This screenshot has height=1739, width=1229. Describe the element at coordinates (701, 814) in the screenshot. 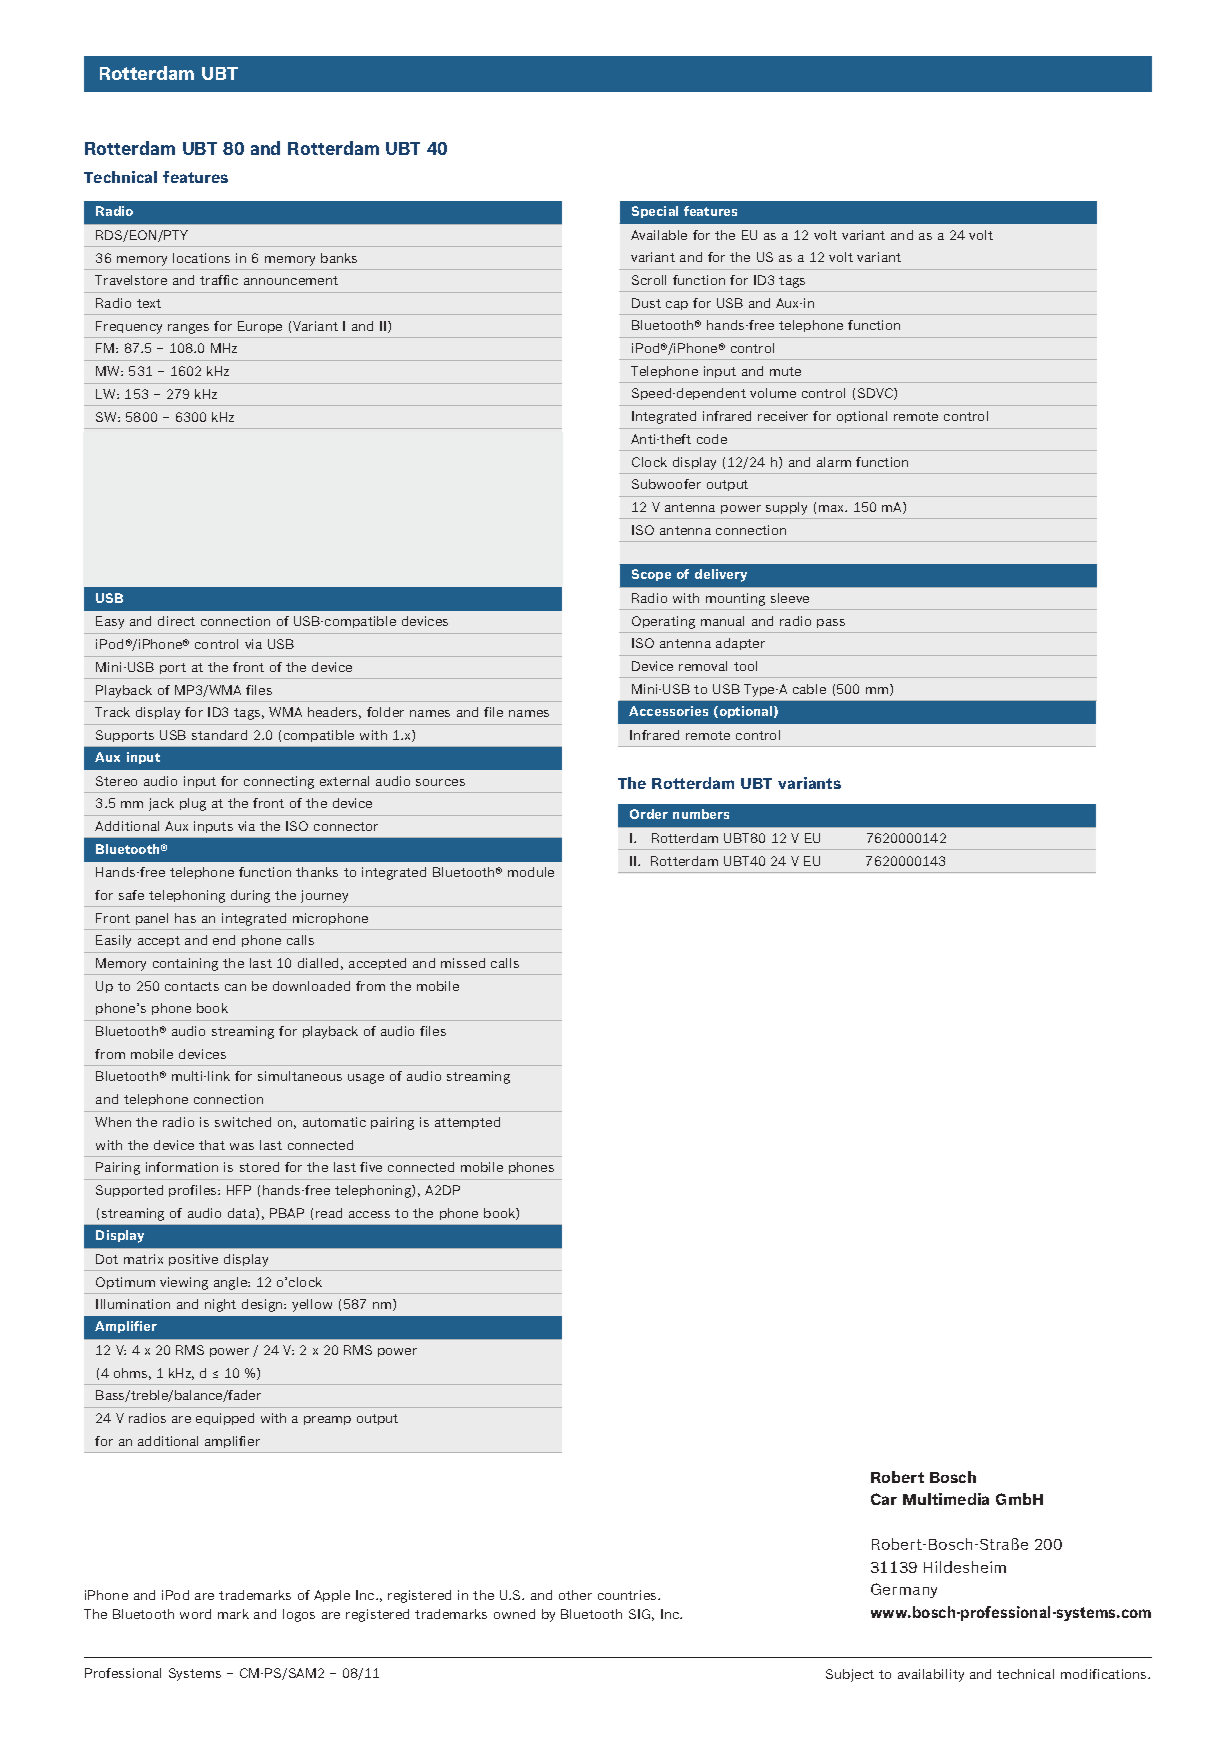

I see `numbers` at that location.
